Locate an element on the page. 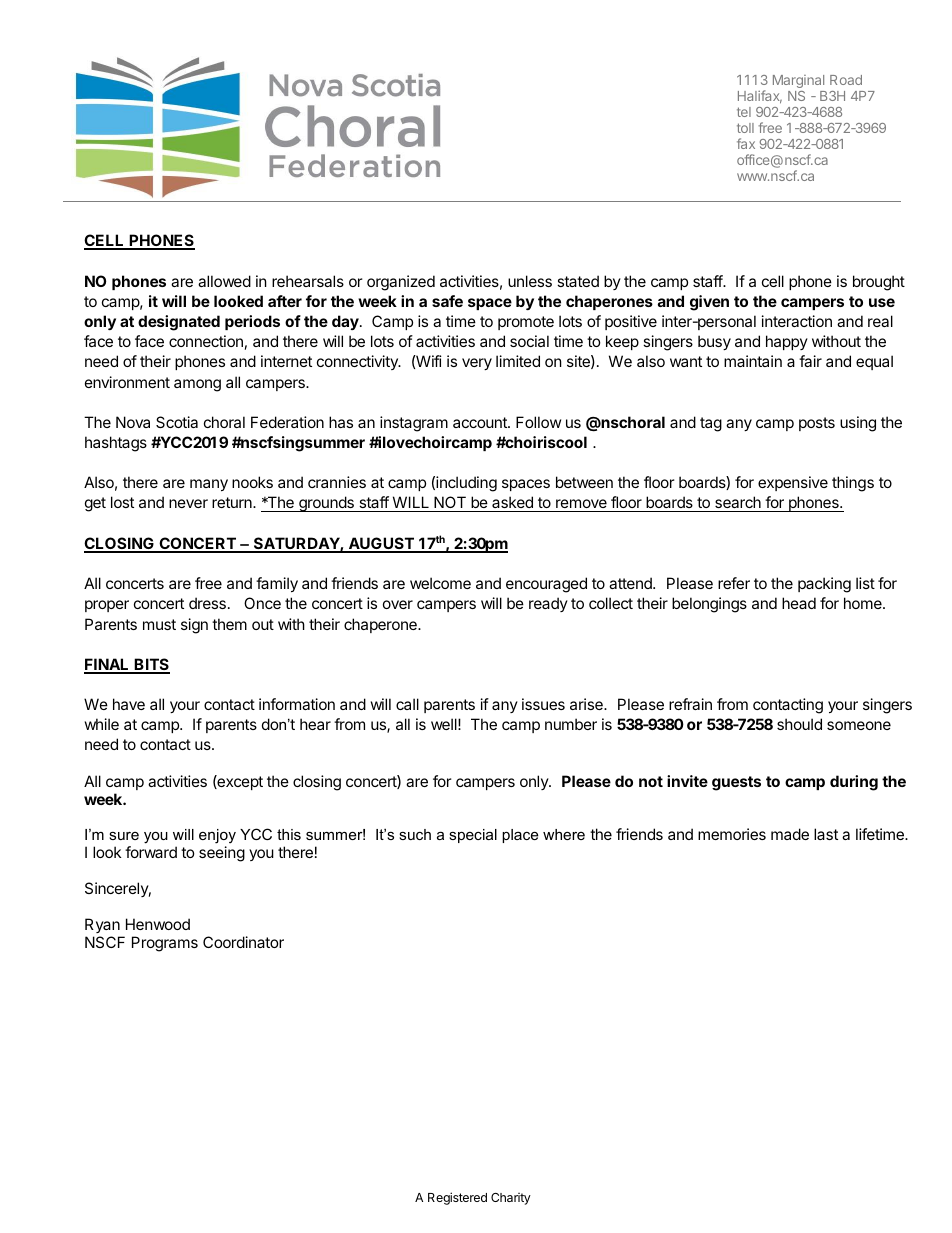 This image has height=1233, width=952. head is located at coordinates (799, 603).
